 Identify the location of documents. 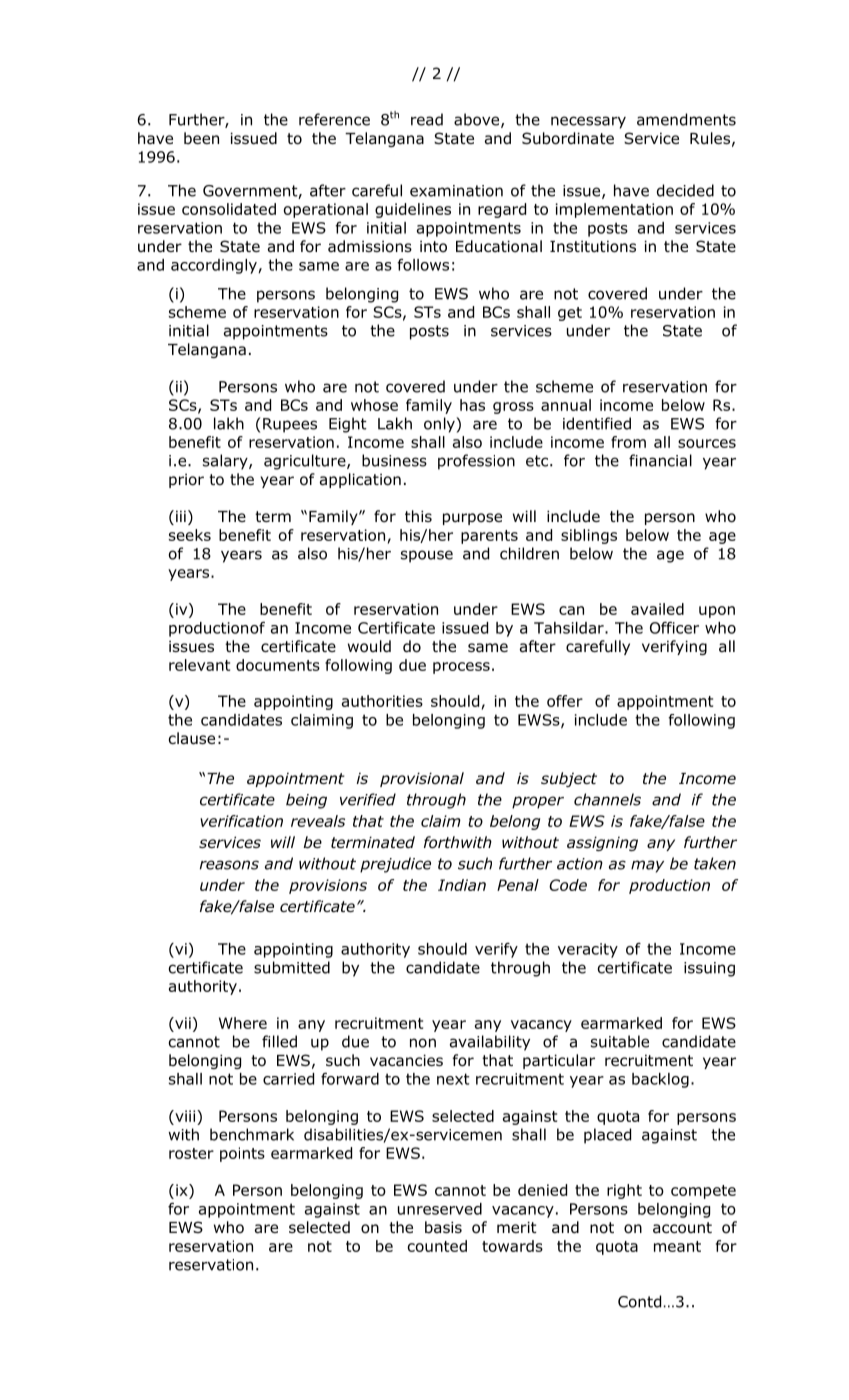
(278, 665).
